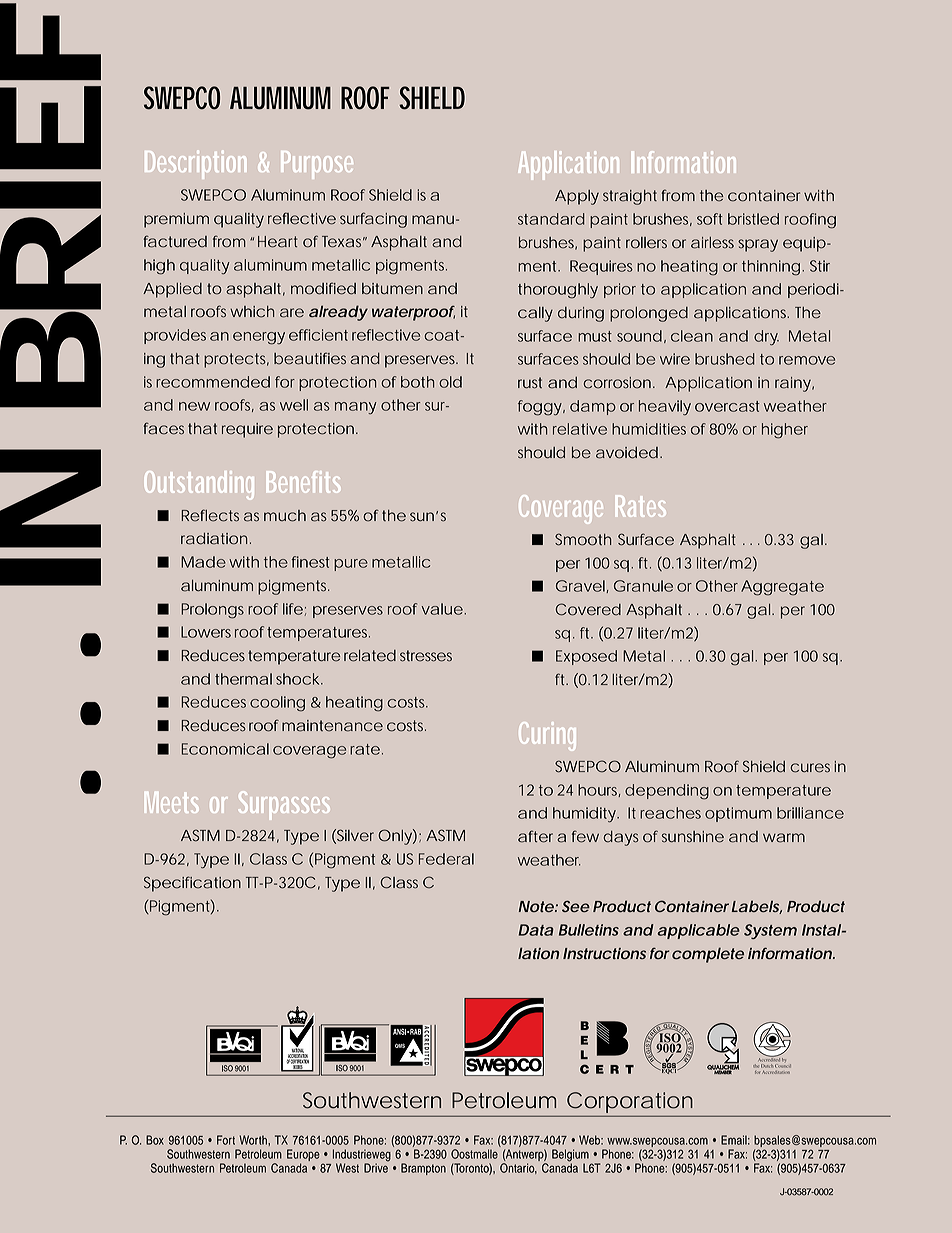  Describe the element at coordinates (278, 242) in the image. I see `Heart` at that location.
